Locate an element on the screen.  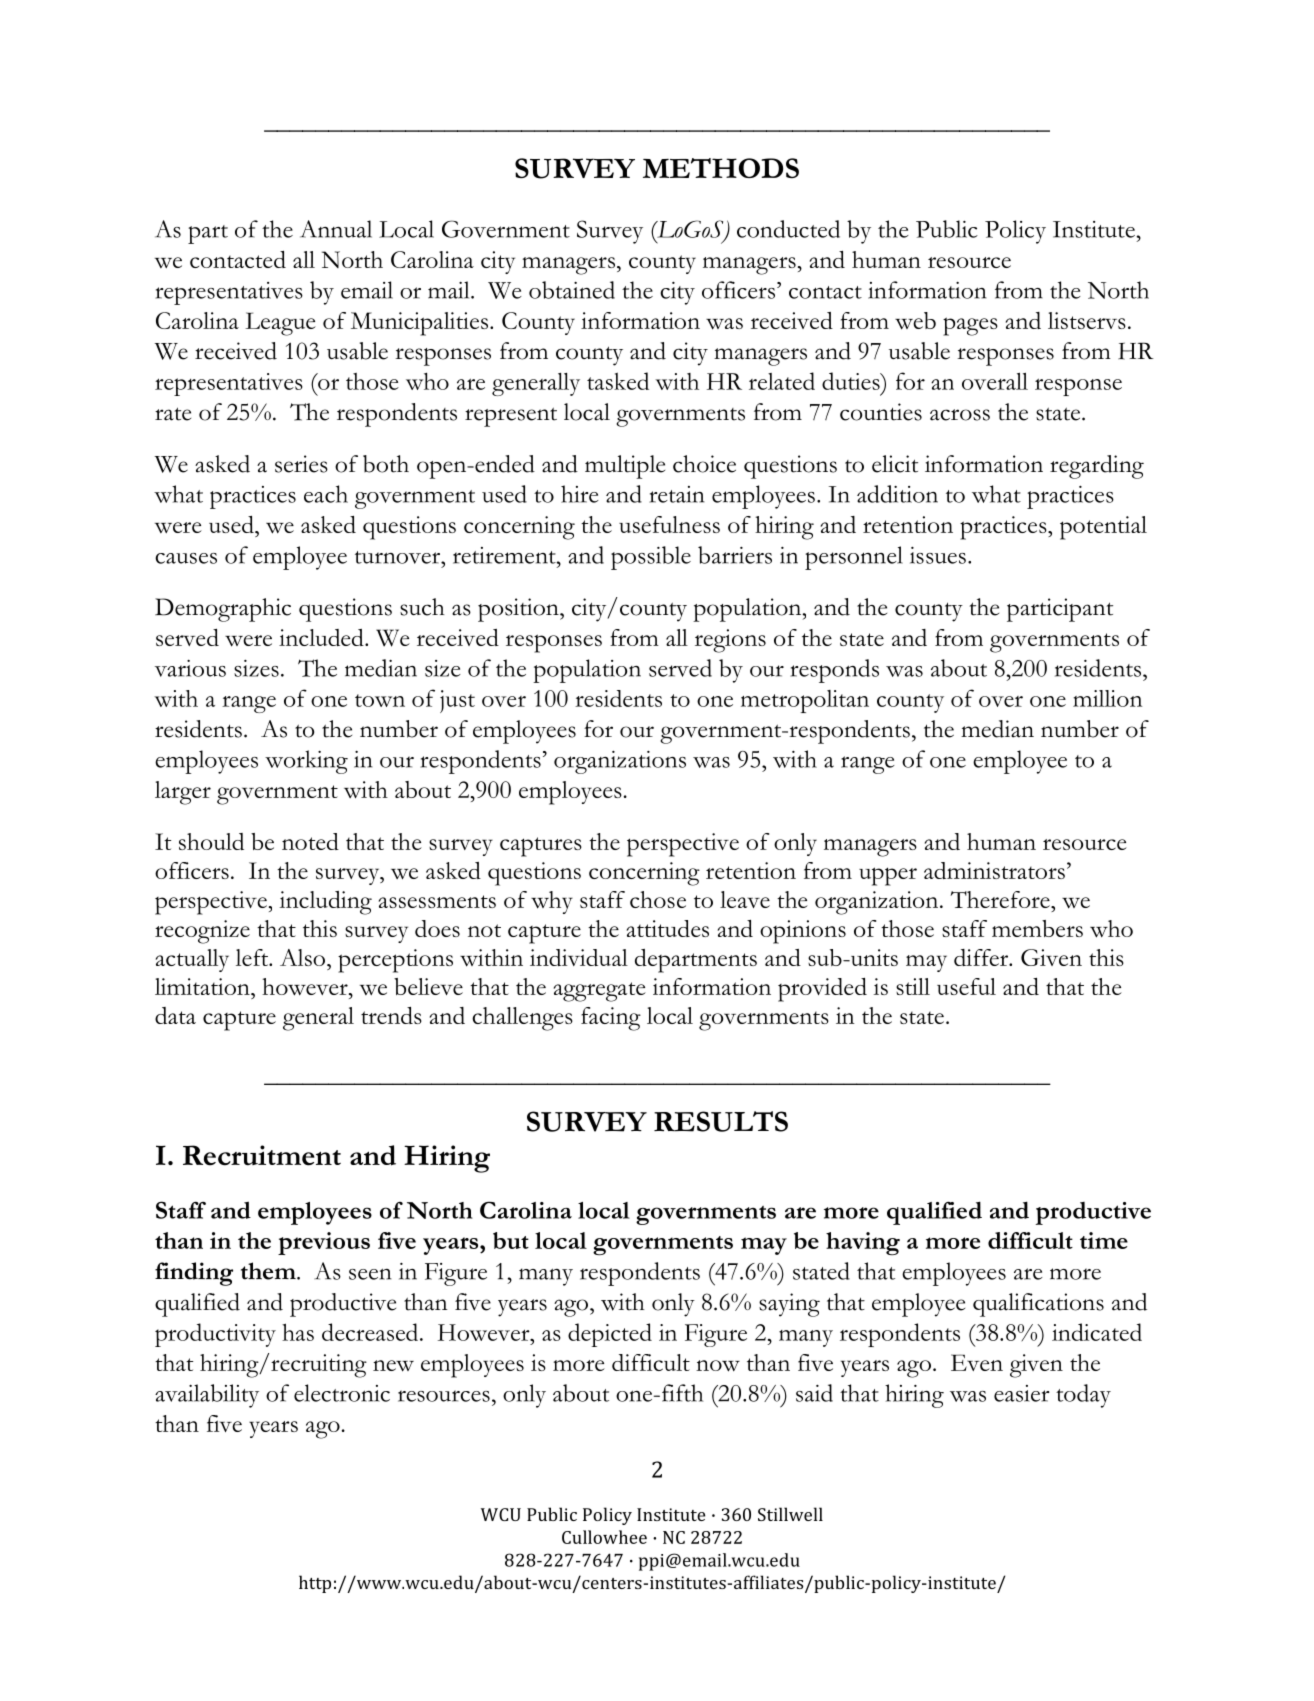
METHODS is located at coordinates (721, 168).
